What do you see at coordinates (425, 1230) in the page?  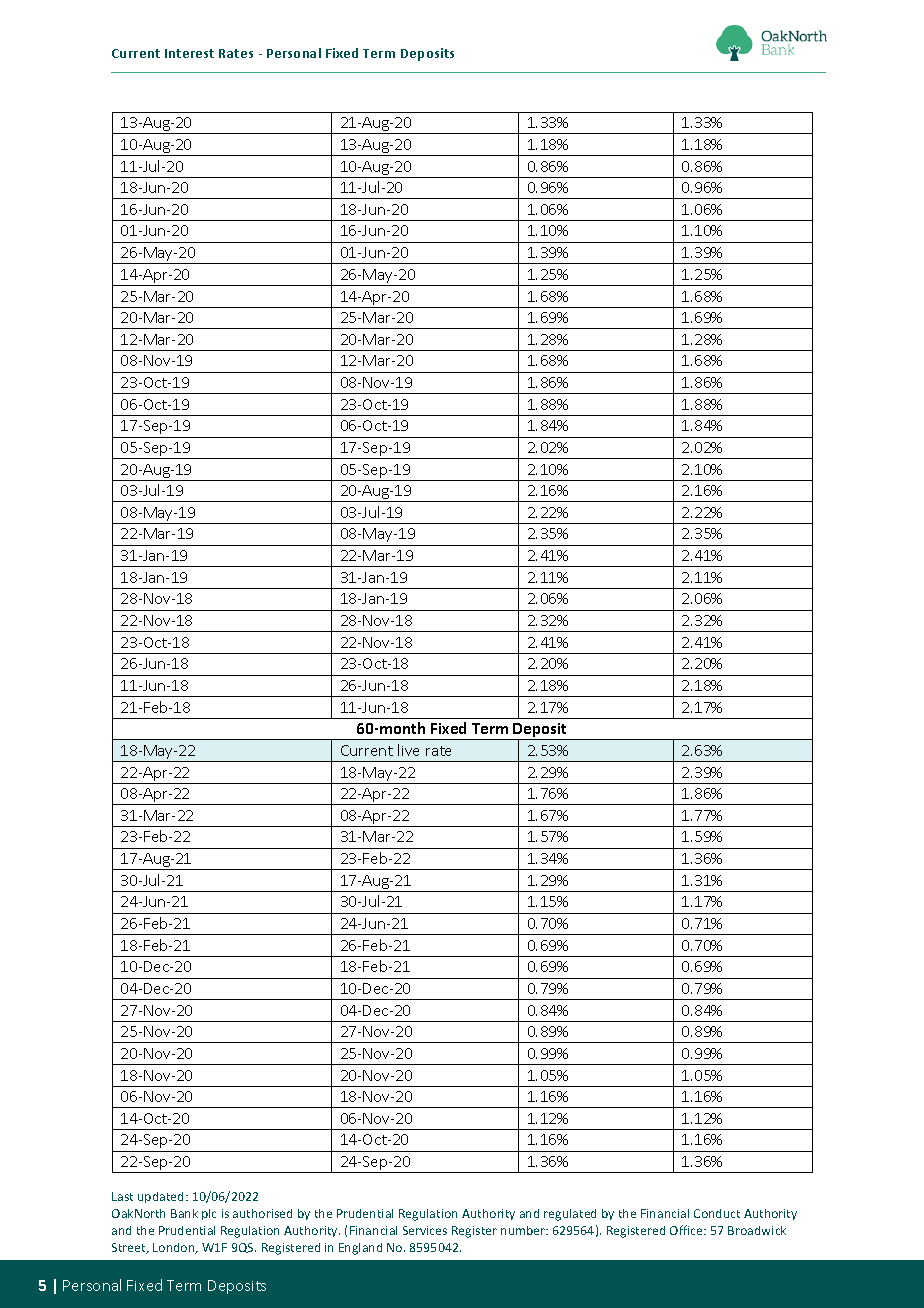 I see `Services` at bounding box center [425, 1230].
